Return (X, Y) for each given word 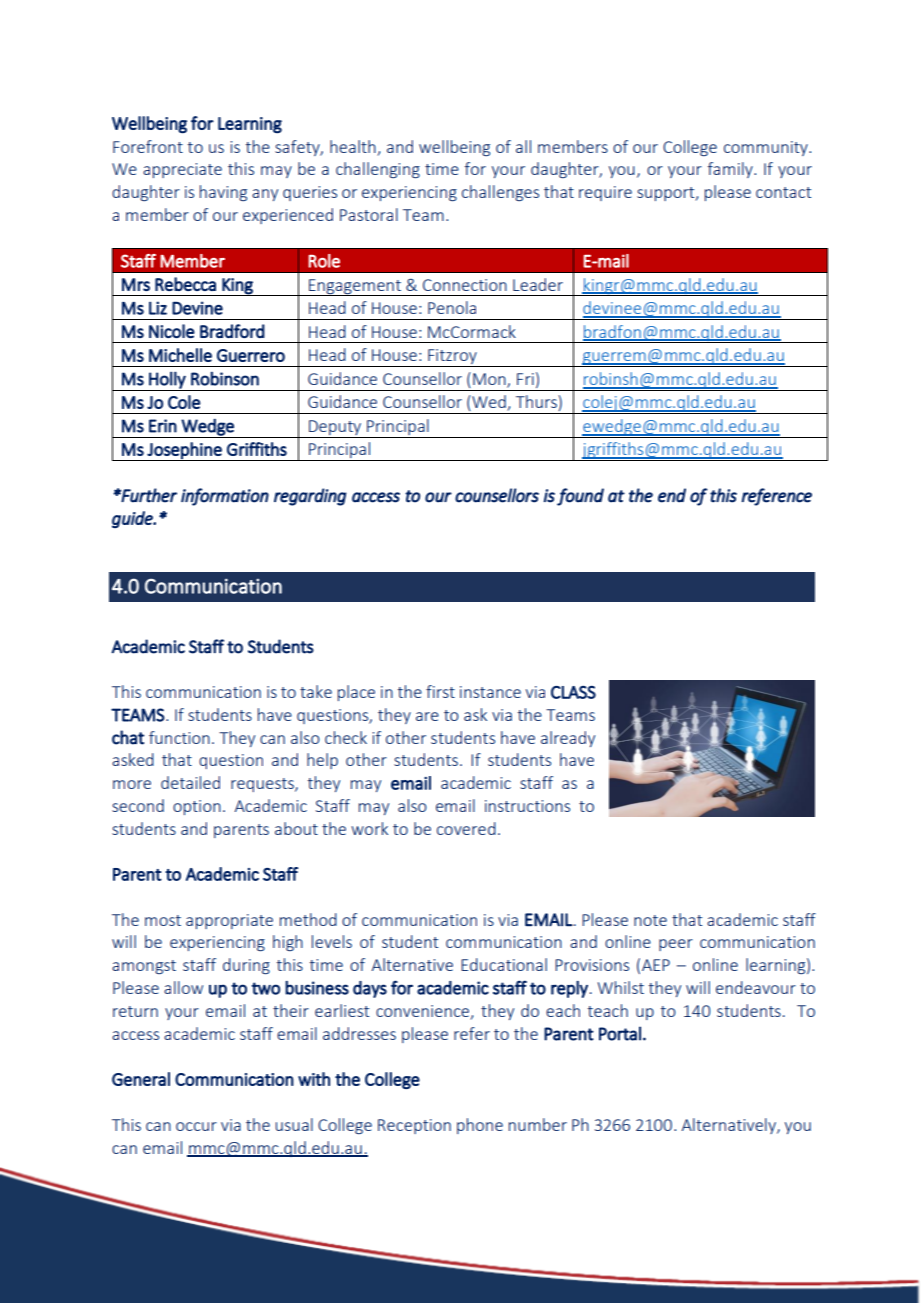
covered (466, 828)
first (440, 691)
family (731, 170)
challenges (500, 193)
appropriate (229, 921)
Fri (525, 379)
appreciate (182, 170)
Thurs (537, 403)
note (650, 920)
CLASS (573, 692)
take (316, 691)
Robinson (225, 378)
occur (196, 1126)
